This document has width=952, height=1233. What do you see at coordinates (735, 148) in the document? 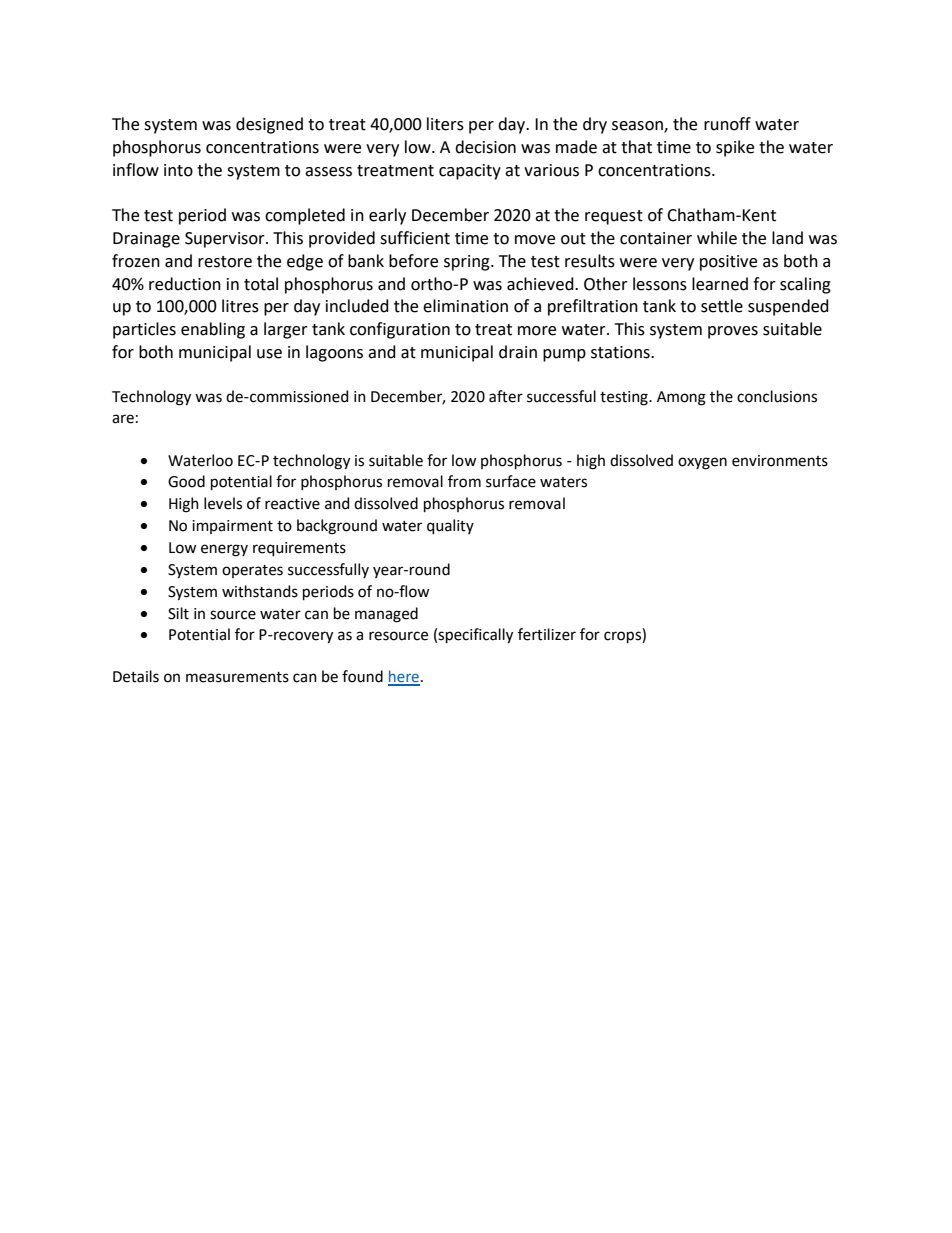
I see `spike` at bounding box center [735, 148].
